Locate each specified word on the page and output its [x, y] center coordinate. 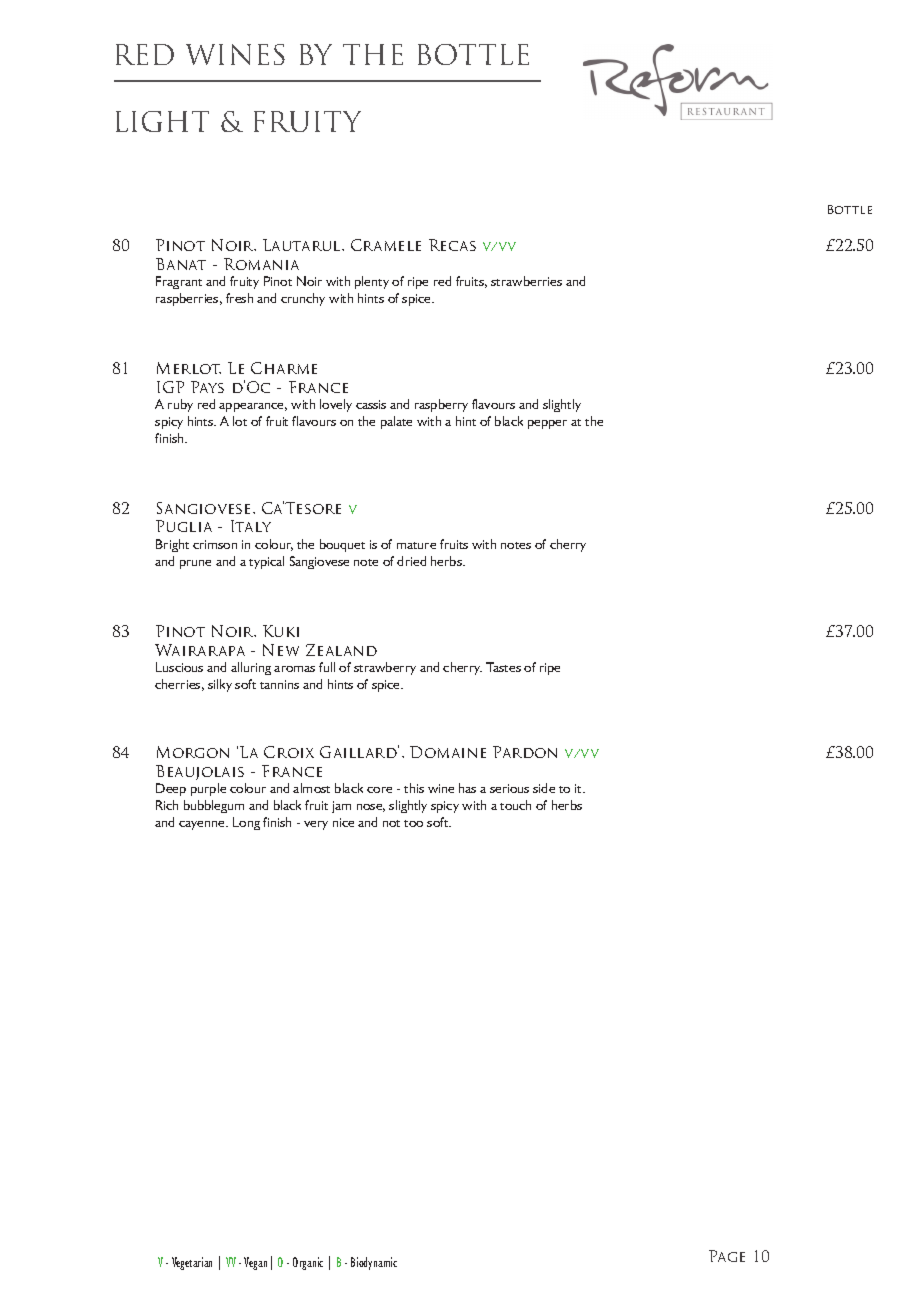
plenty [372, 282]
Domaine [448, 752]
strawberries [526, 281]
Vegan [255, 1263]
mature [416, 545]
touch [515, 805]
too [413, 823]
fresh [239, 298]
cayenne [203, 825]
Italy [251, 526]
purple [208, 789]
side [544, 788]
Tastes [503, 667]
